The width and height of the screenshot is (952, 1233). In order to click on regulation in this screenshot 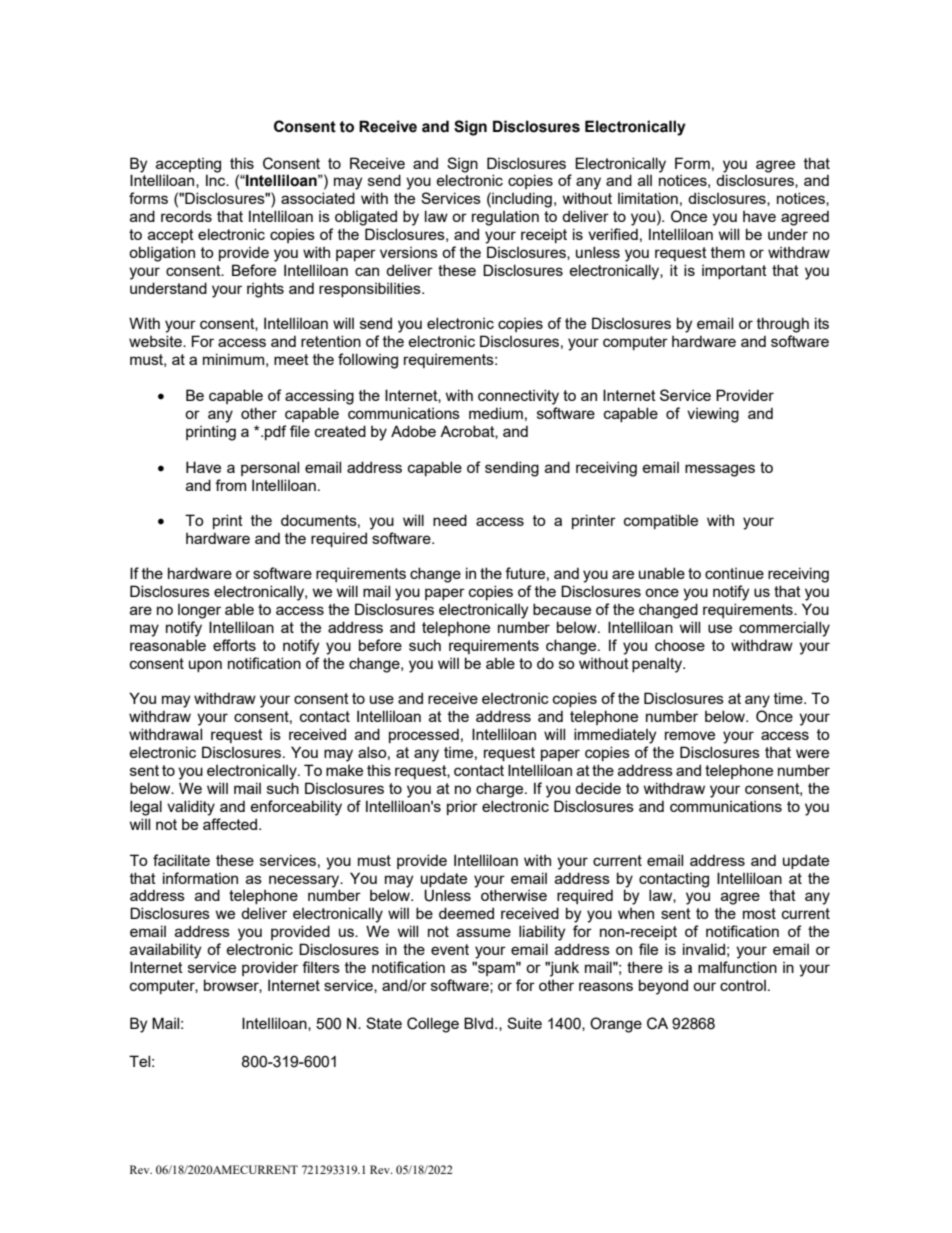, I will do `click(505, 218)`.
